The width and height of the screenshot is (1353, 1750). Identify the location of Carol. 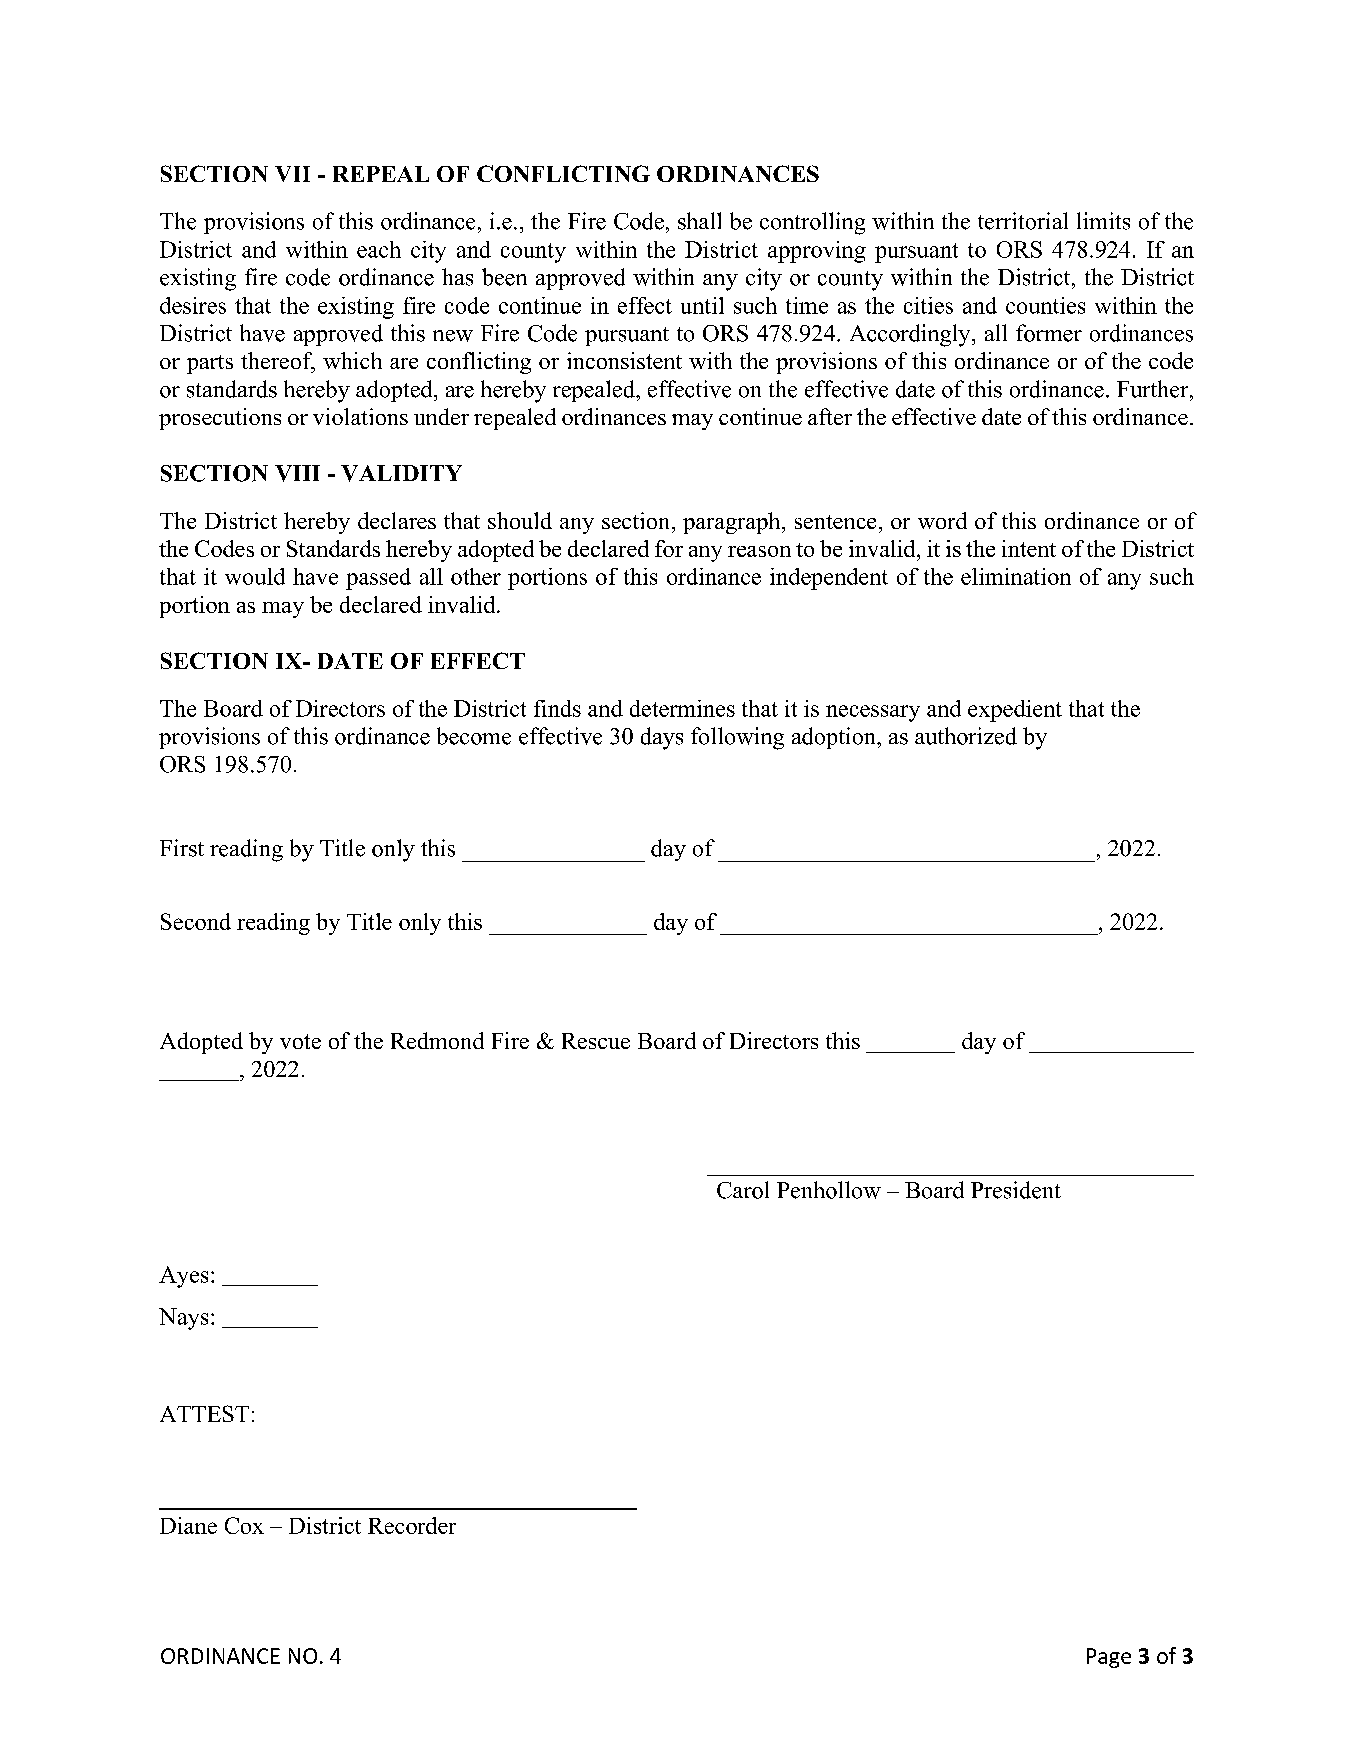
(743, 1190).
